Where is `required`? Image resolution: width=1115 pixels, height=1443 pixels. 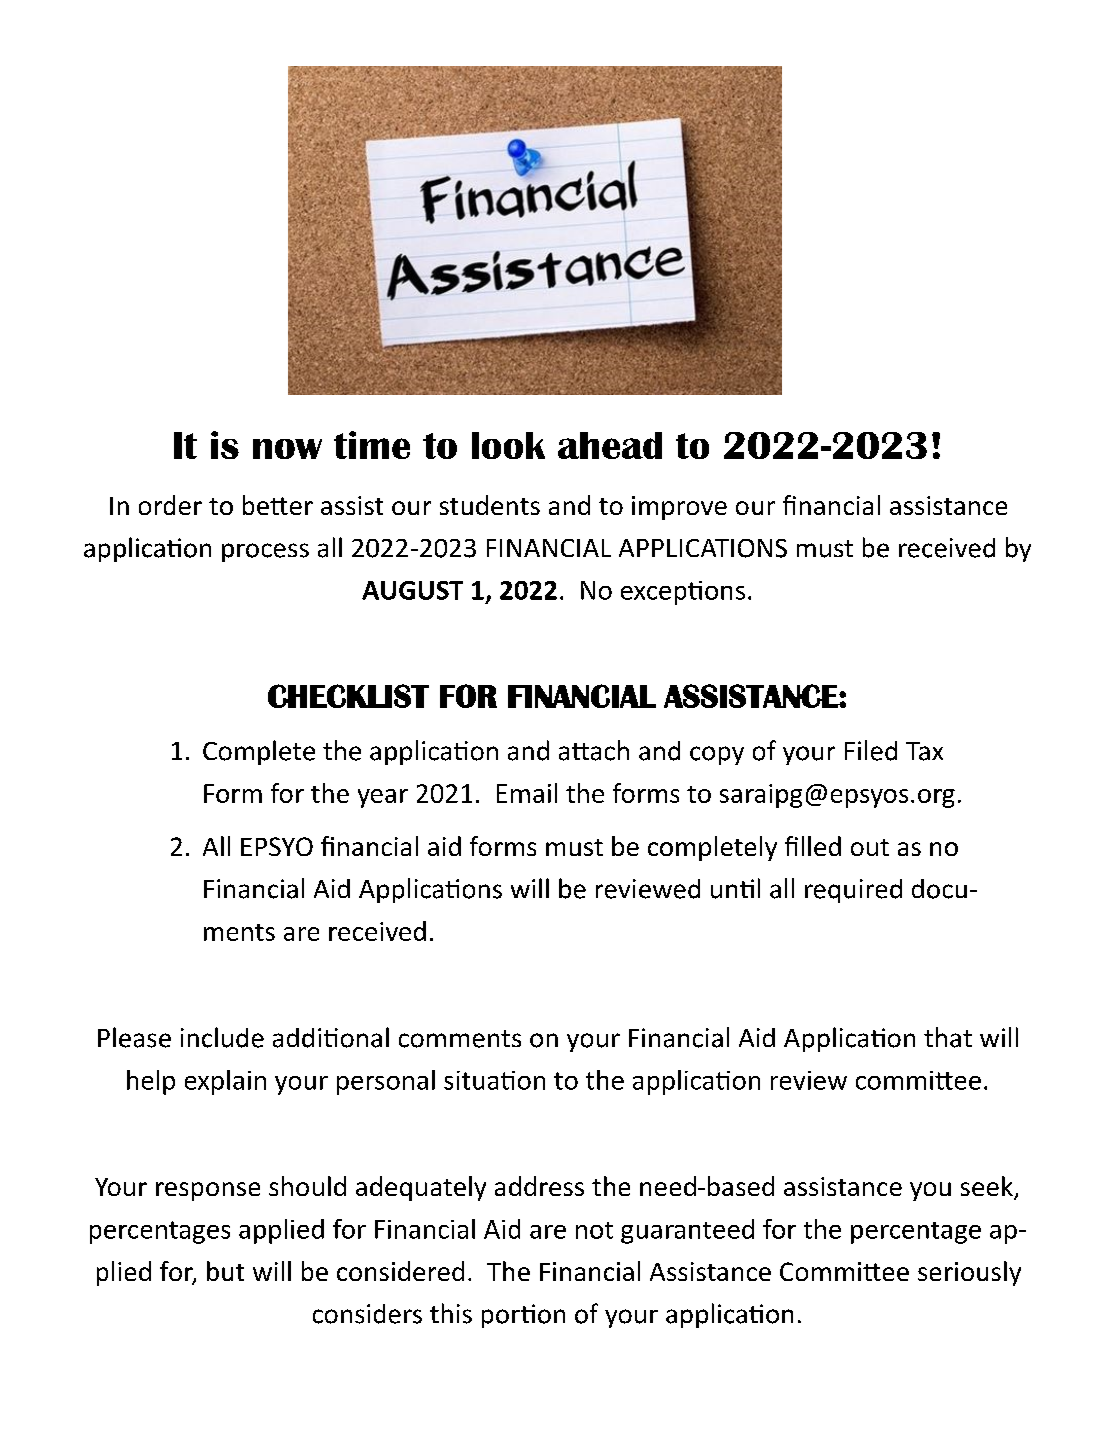
required is located at coordinates (853, 891).
